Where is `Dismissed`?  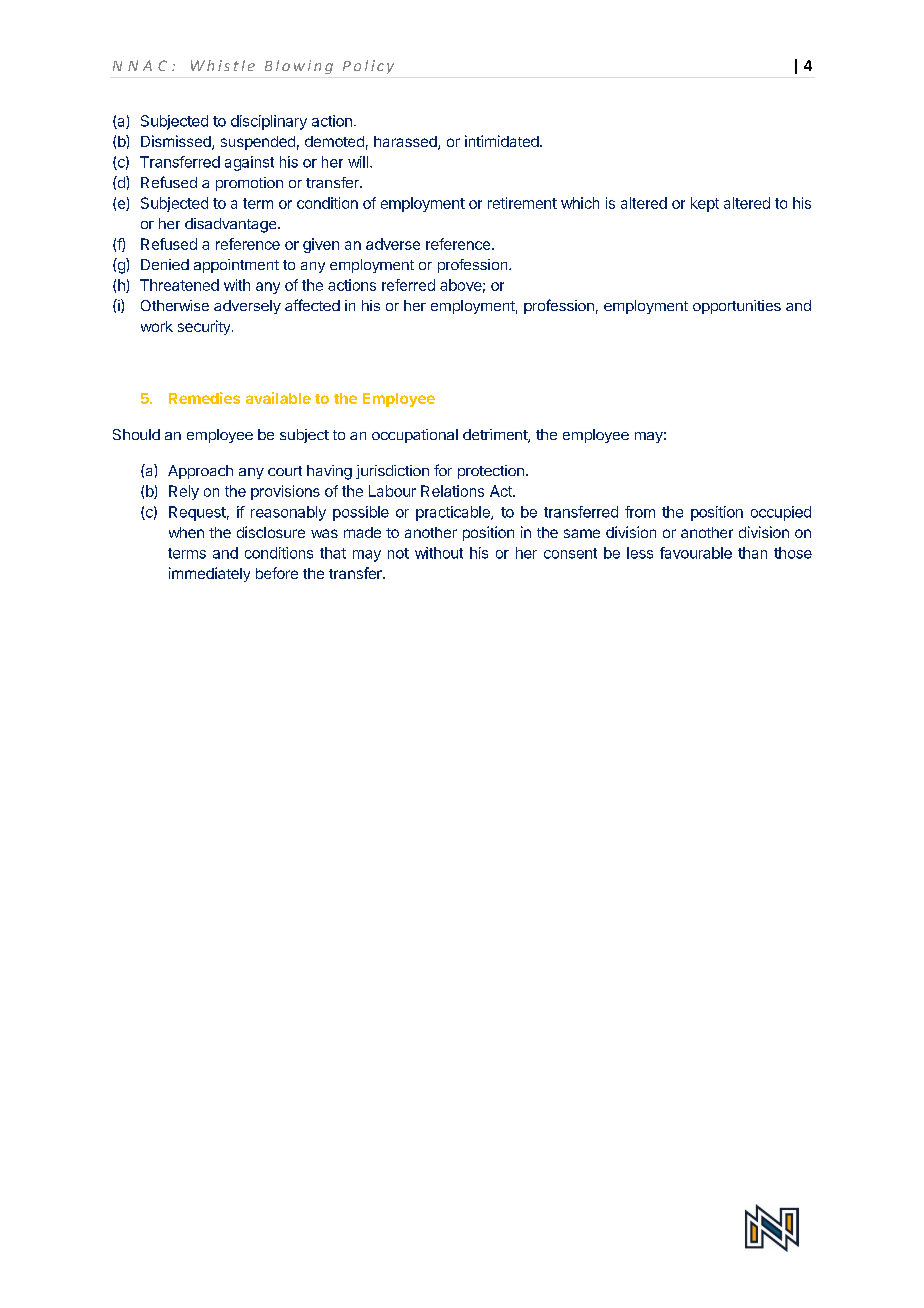 Dismissed is located at coordinates (177, 142).
